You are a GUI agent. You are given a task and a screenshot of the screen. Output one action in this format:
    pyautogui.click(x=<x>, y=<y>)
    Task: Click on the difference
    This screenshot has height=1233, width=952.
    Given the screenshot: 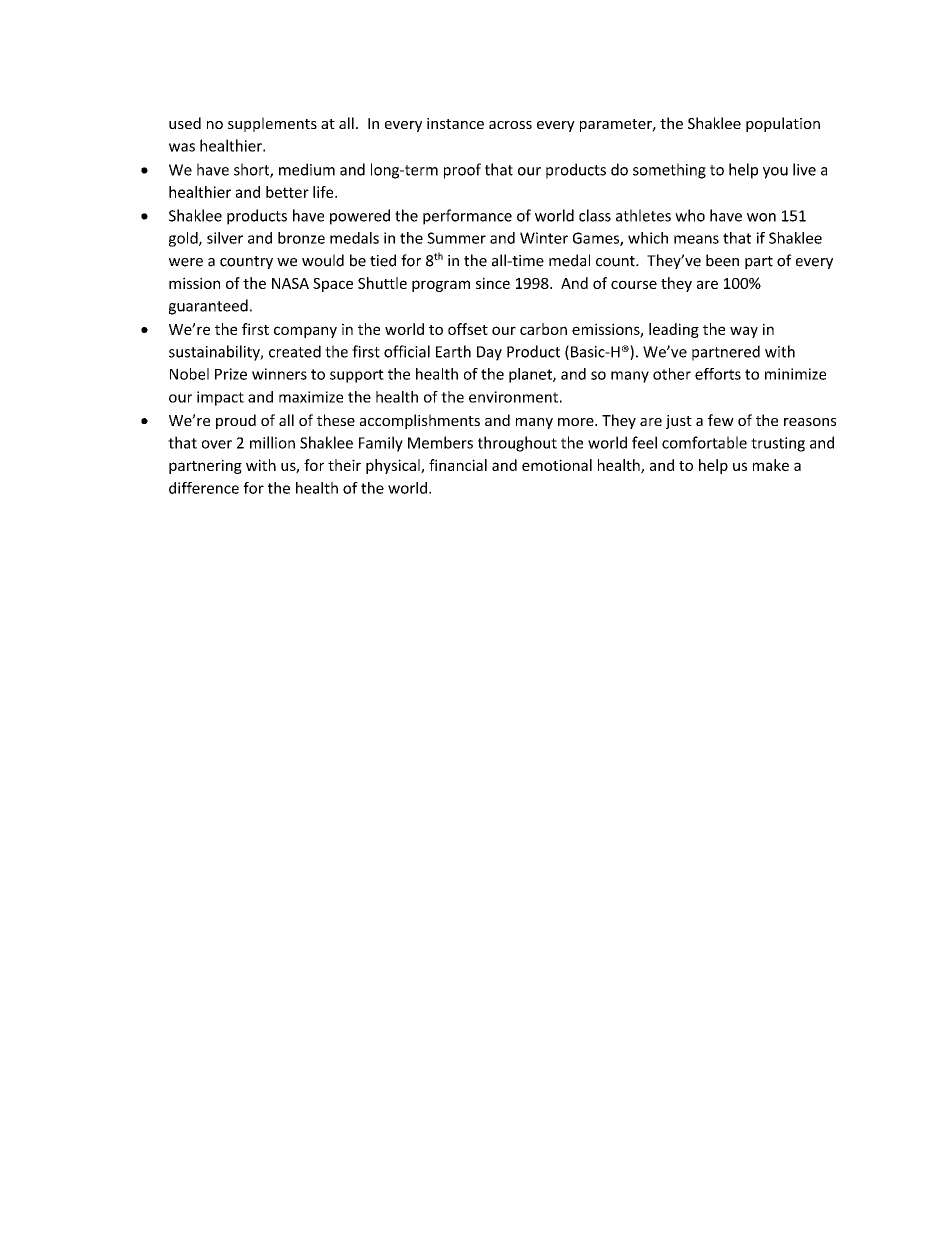 What is the action you would take?
    pyautogui.click(x=204, y=488)
